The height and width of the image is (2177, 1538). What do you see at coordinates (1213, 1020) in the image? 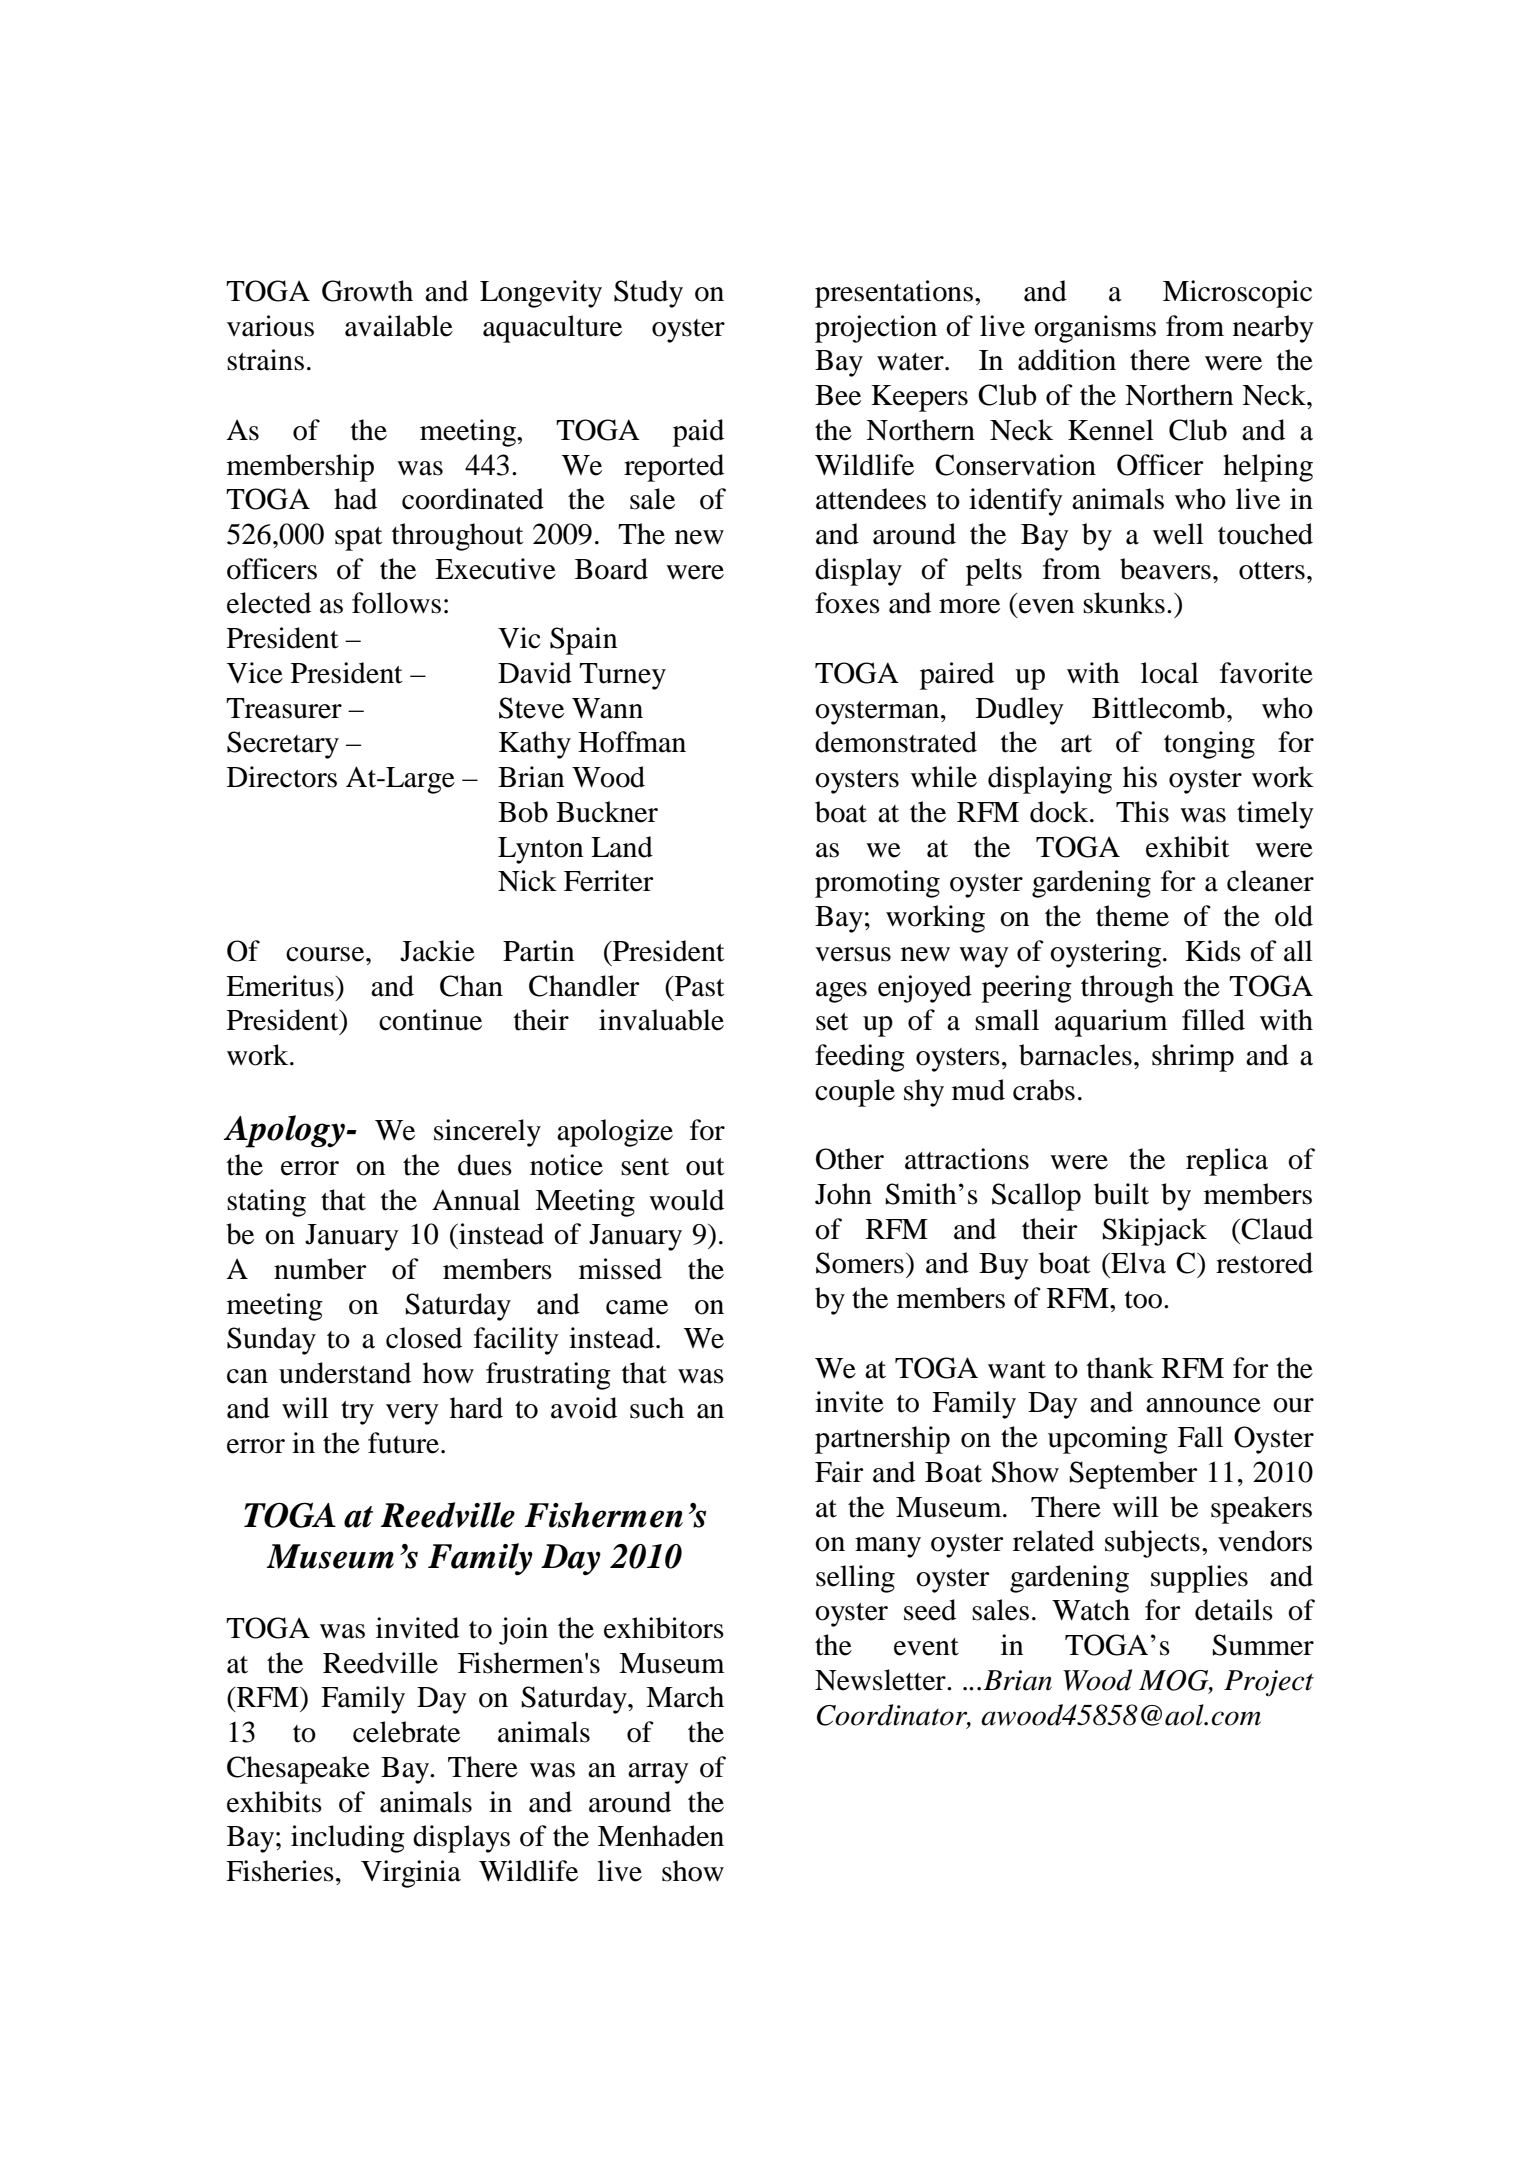
I see `filled` at bounding box center [1213, 1020].
